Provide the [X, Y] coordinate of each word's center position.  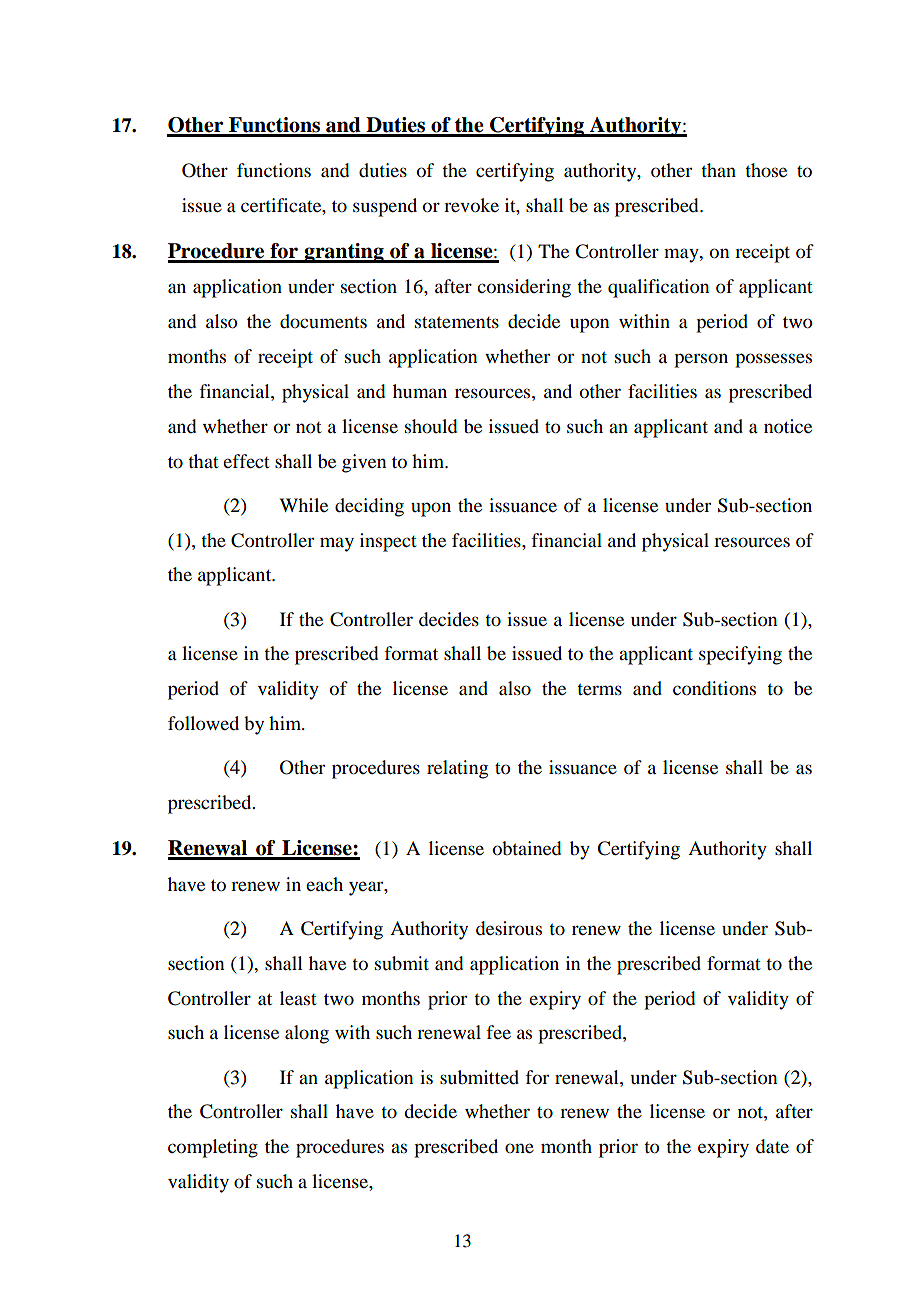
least [298, 998]
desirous [509, 928]
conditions [714, 688]
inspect [388, 542]
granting [344, 253]
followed [203, 723]
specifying [740, 655]
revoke [471, 205]
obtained [527, 848]
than [718, 170]
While [303, 505]
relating [457, 769]
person [701, 360]
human [420, 391]
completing [213, 1148]
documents [323, 321]
